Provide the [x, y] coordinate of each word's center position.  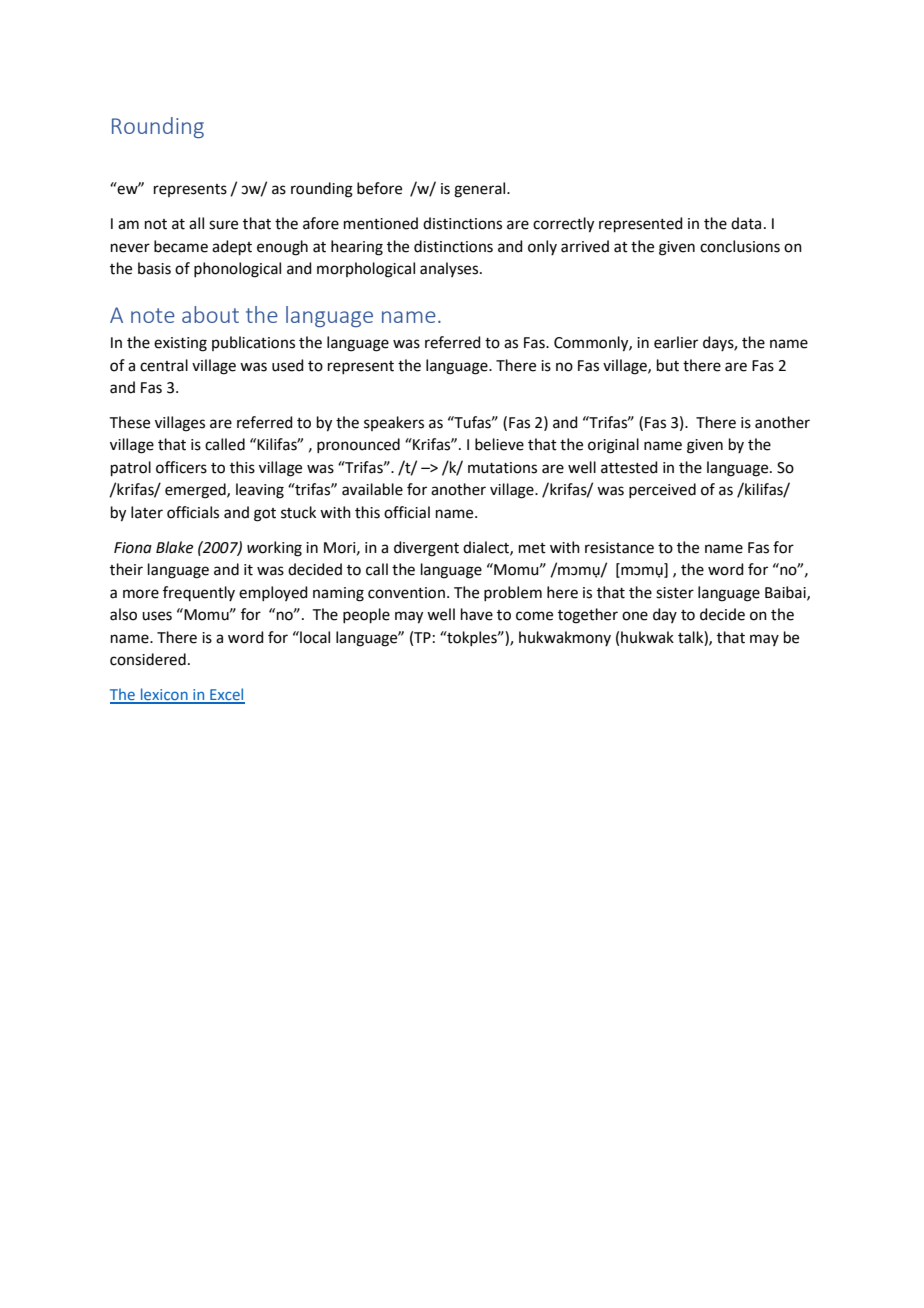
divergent [426, 549]
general [481, 190]
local [314, 637]
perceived [662, 490]
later [147, 512]
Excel [226, 695]
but [668, 365]
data [746, 223]
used [288, 365]
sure [223, 225]
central [164, 365]
